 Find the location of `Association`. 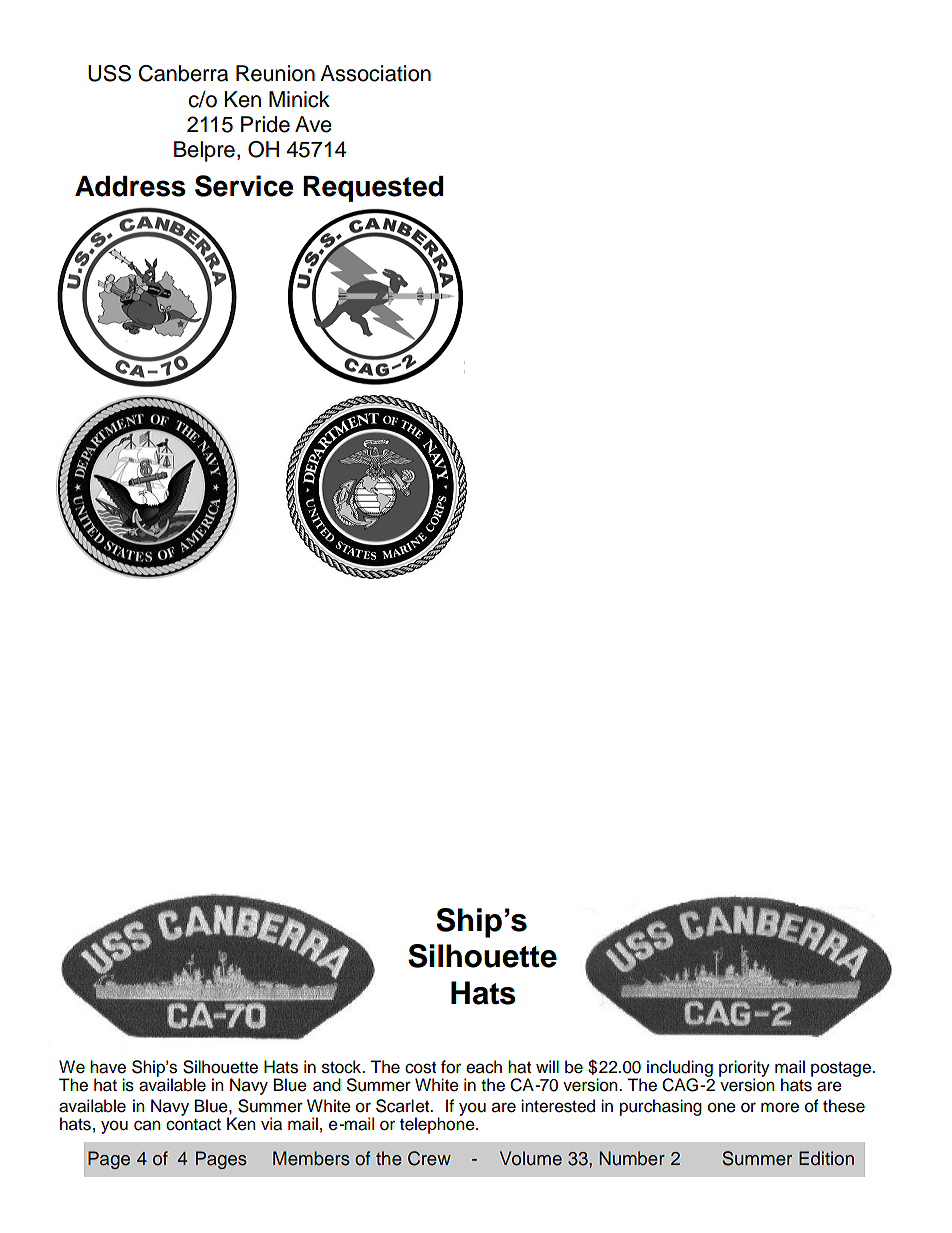

Association is located at coordinates (375, 73).
